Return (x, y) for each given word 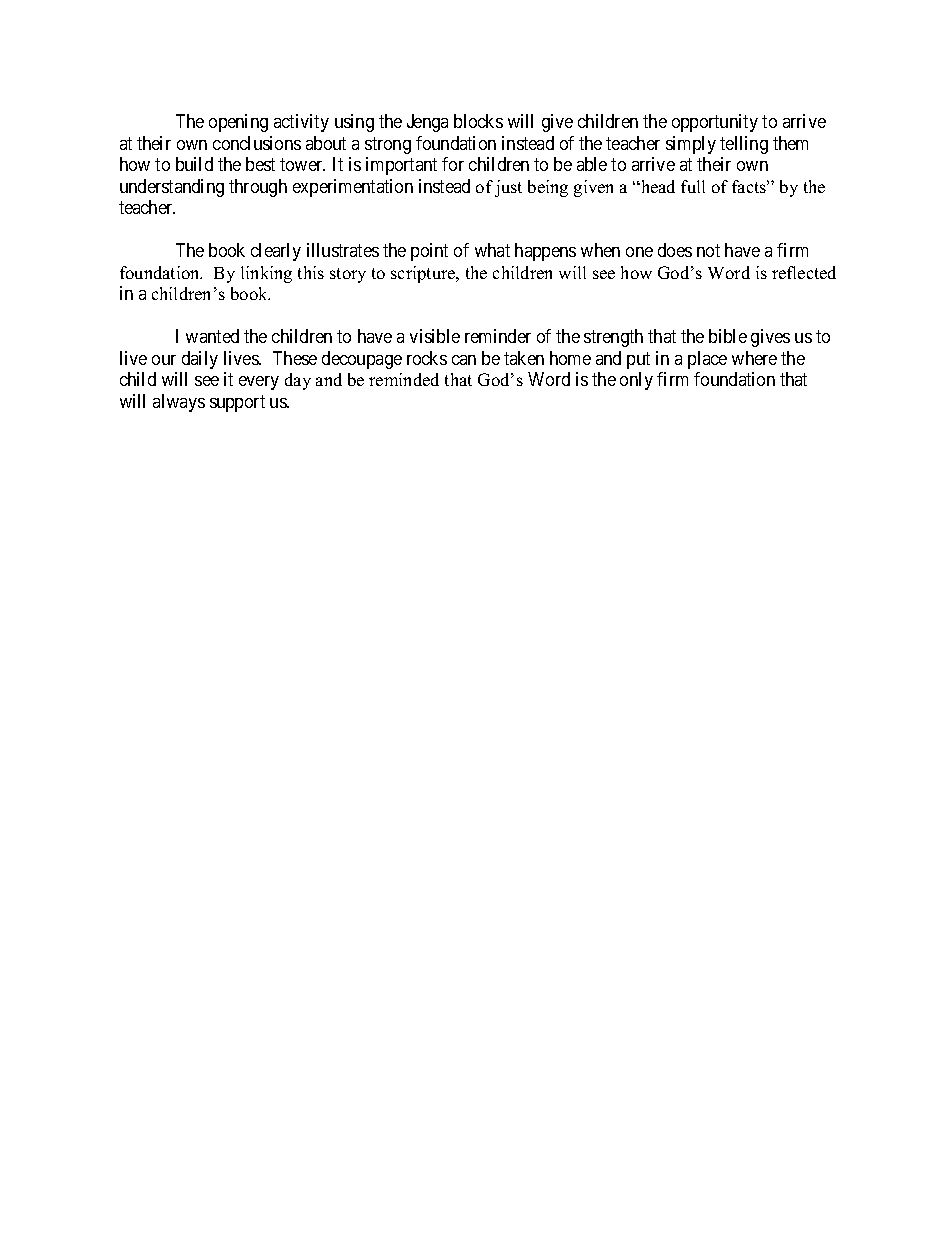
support (237, 403)
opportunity (715, 123)
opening (238, 123)
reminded (404, 379)
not (708, 251)
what (492, 250)
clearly (276, 252)
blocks (478, 121)
